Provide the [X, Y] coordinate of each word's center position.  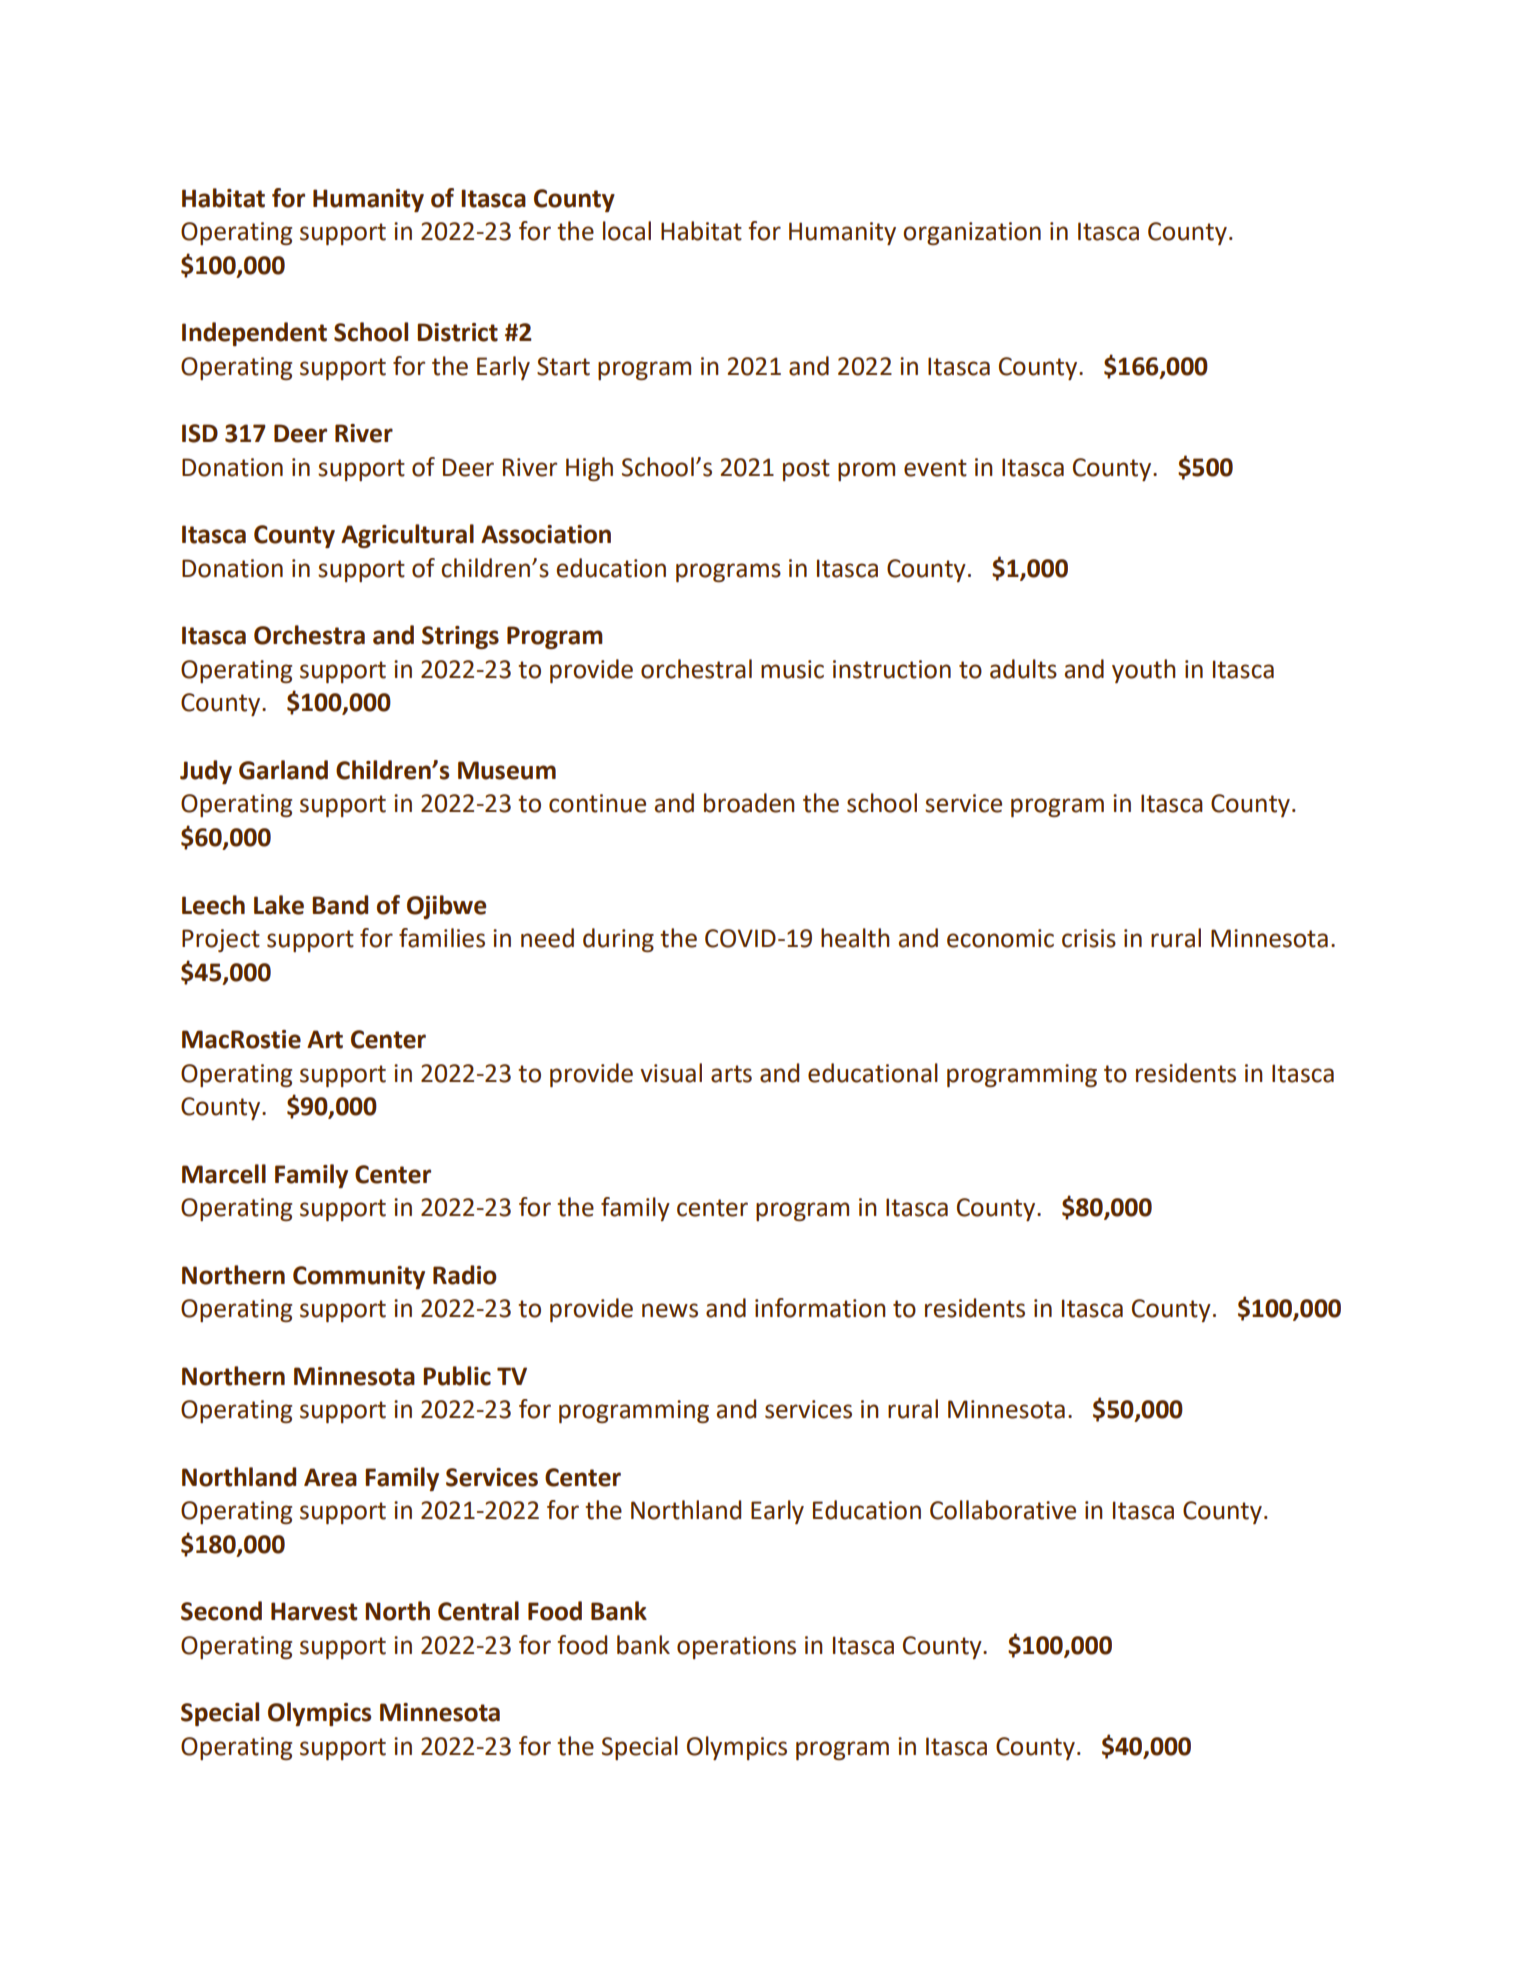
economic [1000, 938]
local [627, 231]
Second [221, 1611]
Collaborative [1003, 1510]
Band [340, 905]
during [618, 940]
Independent [254, 334]
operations [736, 1647]
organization [972, 233]
